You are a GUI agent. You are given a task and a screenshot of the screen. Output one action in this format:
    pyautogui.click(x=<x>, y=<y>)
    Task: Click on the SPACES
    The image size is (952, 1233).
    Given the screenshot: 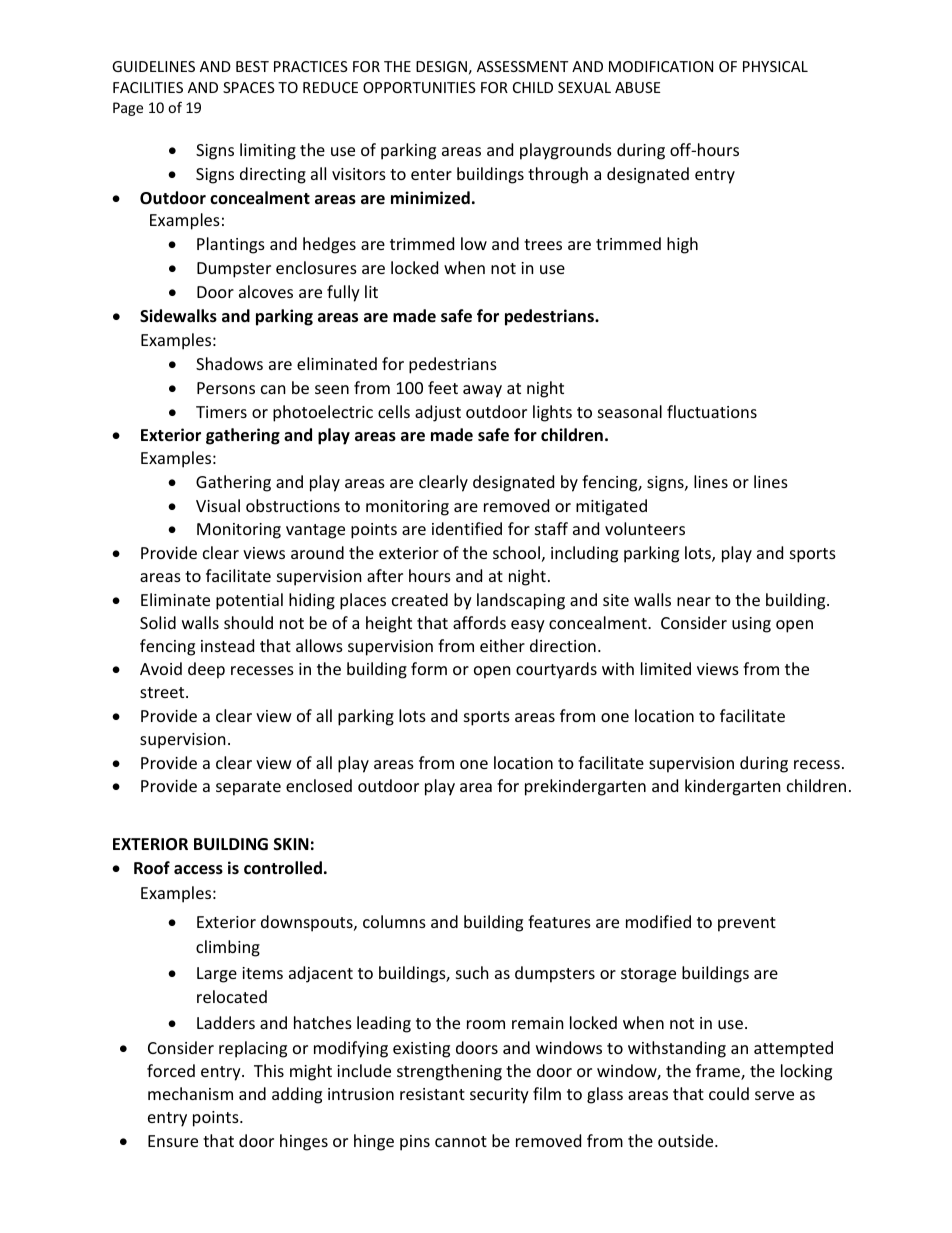 What is the action you would take?
    pyautogui.click(x=249, y=87)
